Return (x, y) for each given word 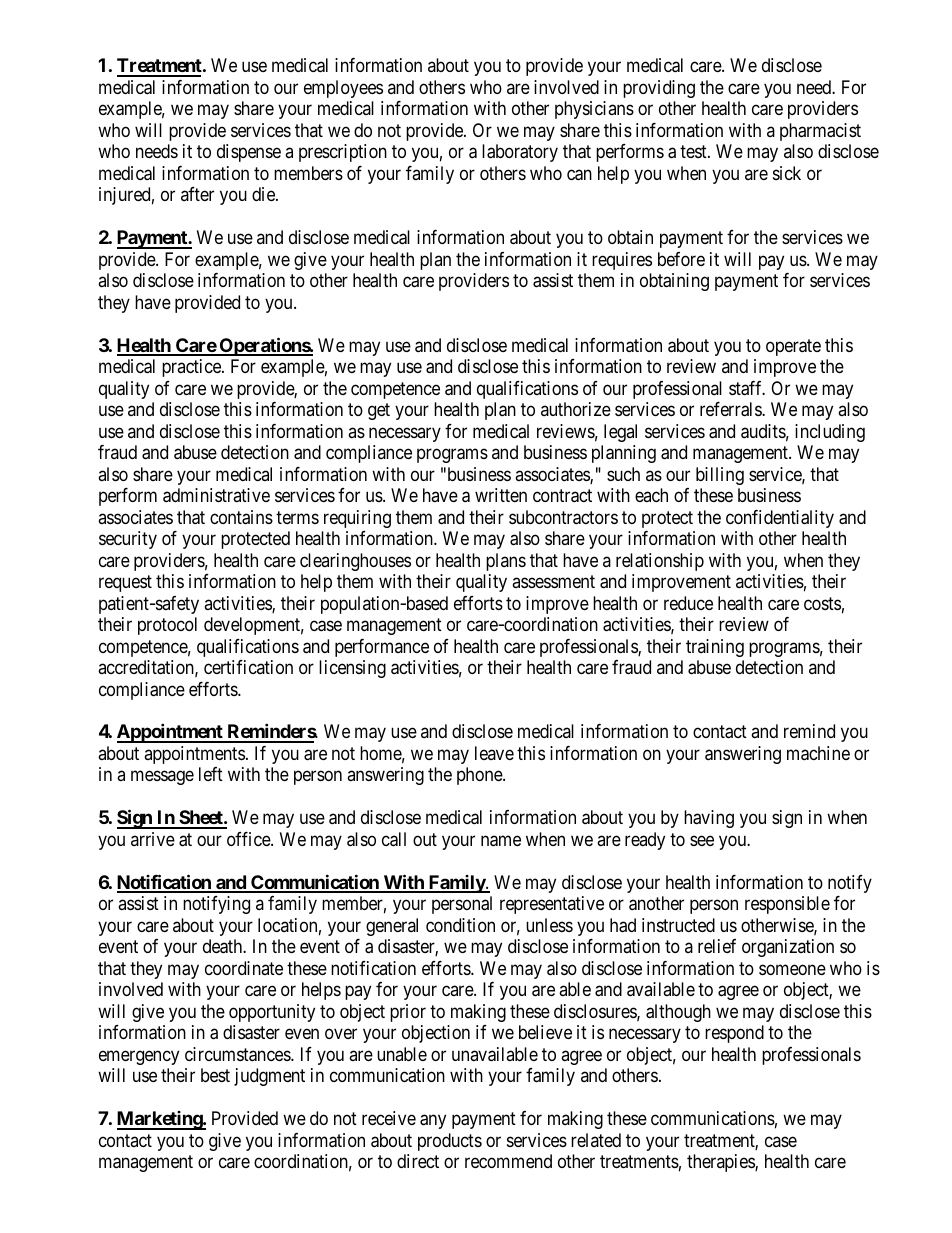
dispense (249, 153)
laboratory (520, 153)
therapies (721, 1163)
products (450, 1142)
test (694, 152)
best (215, 1075)
